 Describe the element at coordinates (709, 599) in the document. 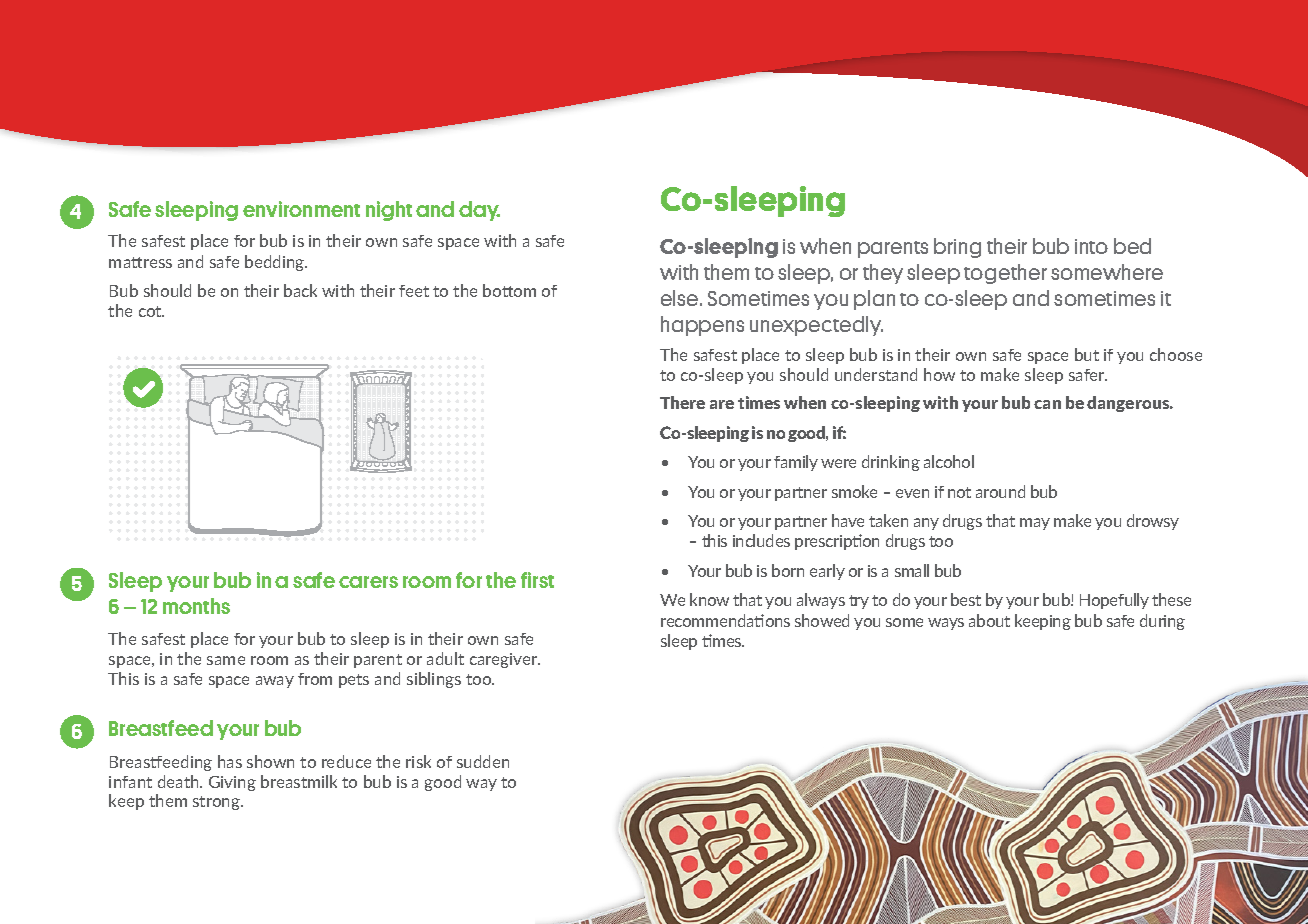

I see `know` at that location.
